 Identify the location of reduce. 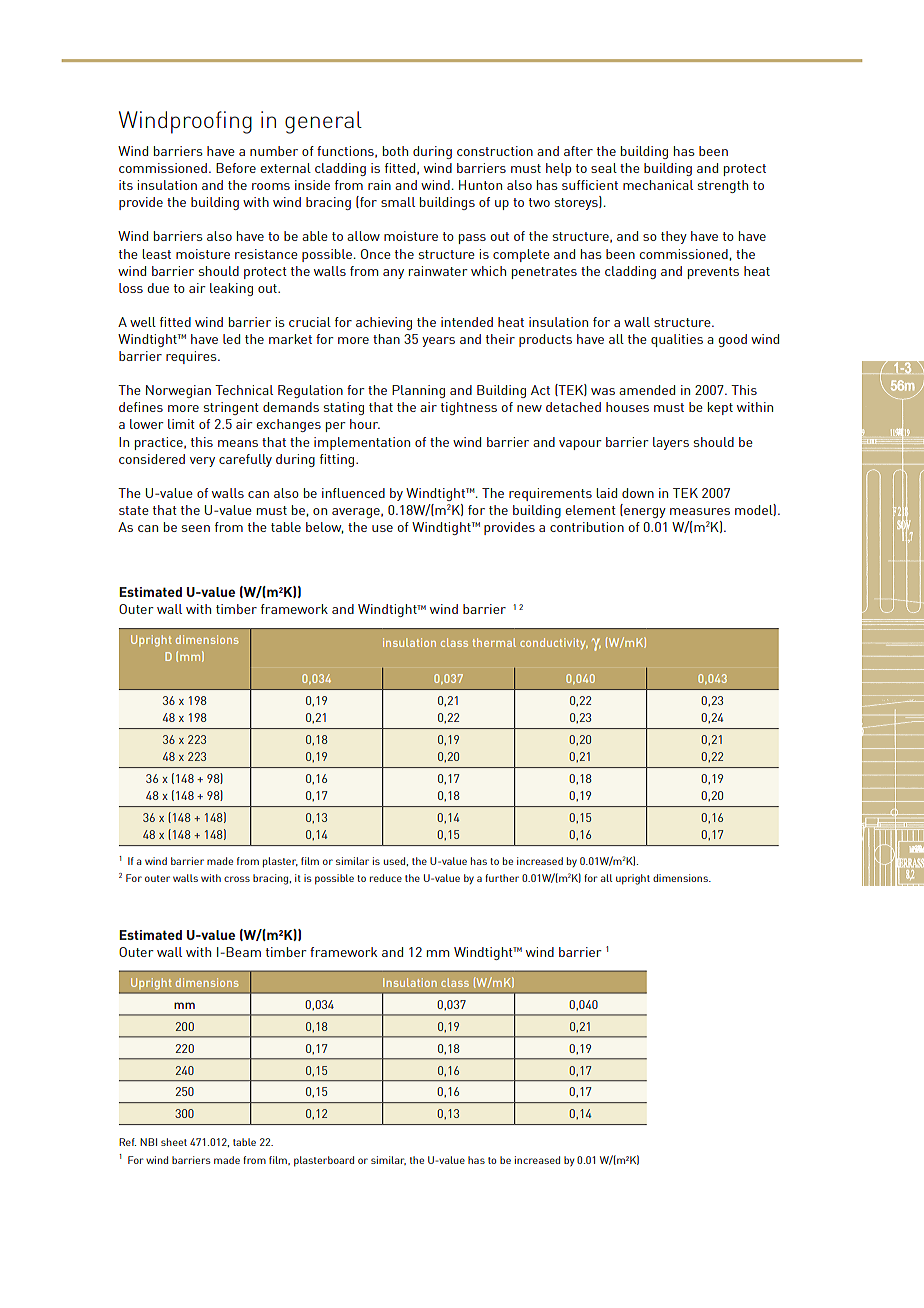
(386, 878).
